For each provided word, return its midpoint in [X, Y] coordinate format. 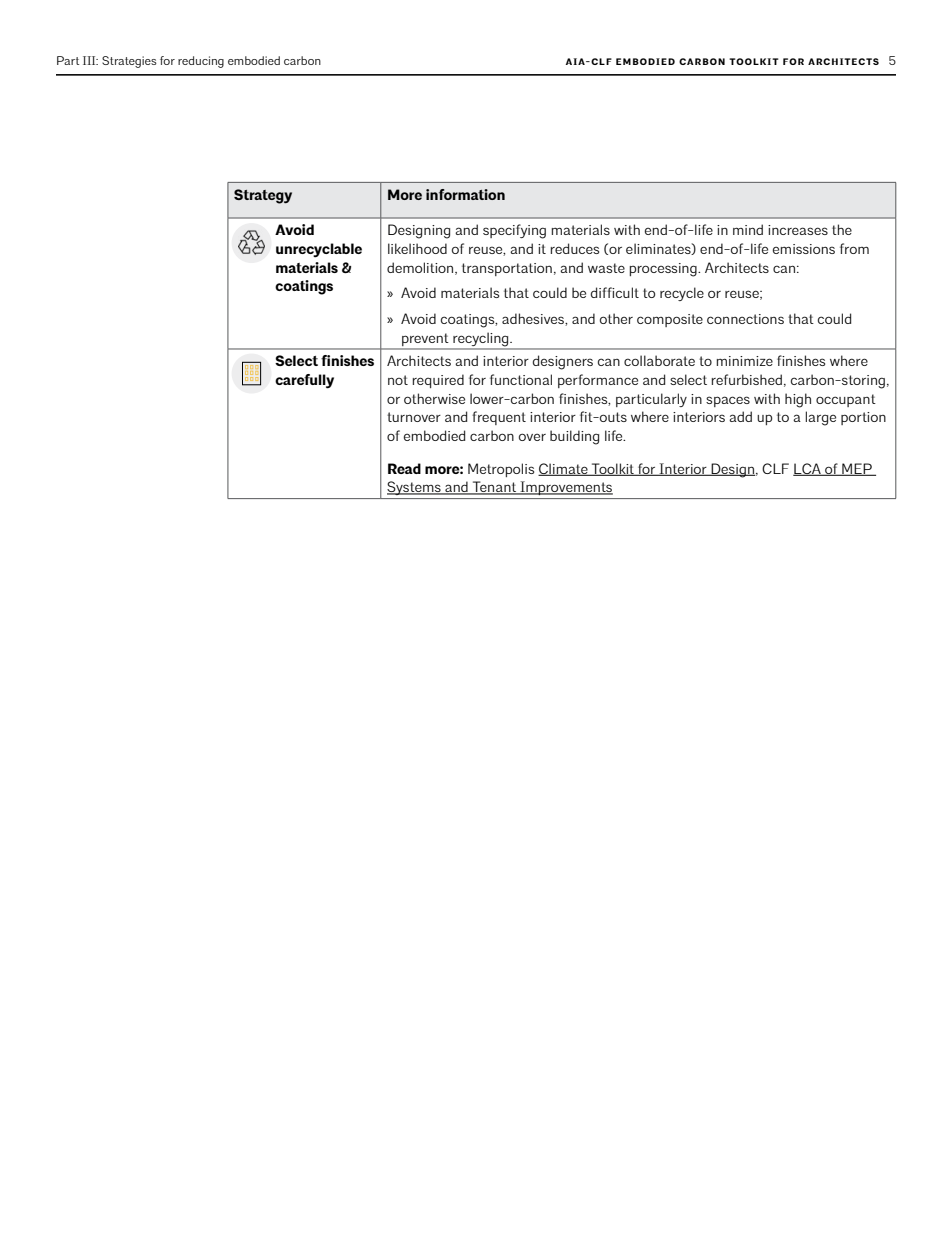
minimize [745, 361]
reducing [201, 62]
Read [404, 468]
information [465, 194]
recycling [481, 340]
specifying [514, 231]
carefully [304, 381]
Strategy [263, 196]
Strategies [129, 62]
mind [748, 229]
